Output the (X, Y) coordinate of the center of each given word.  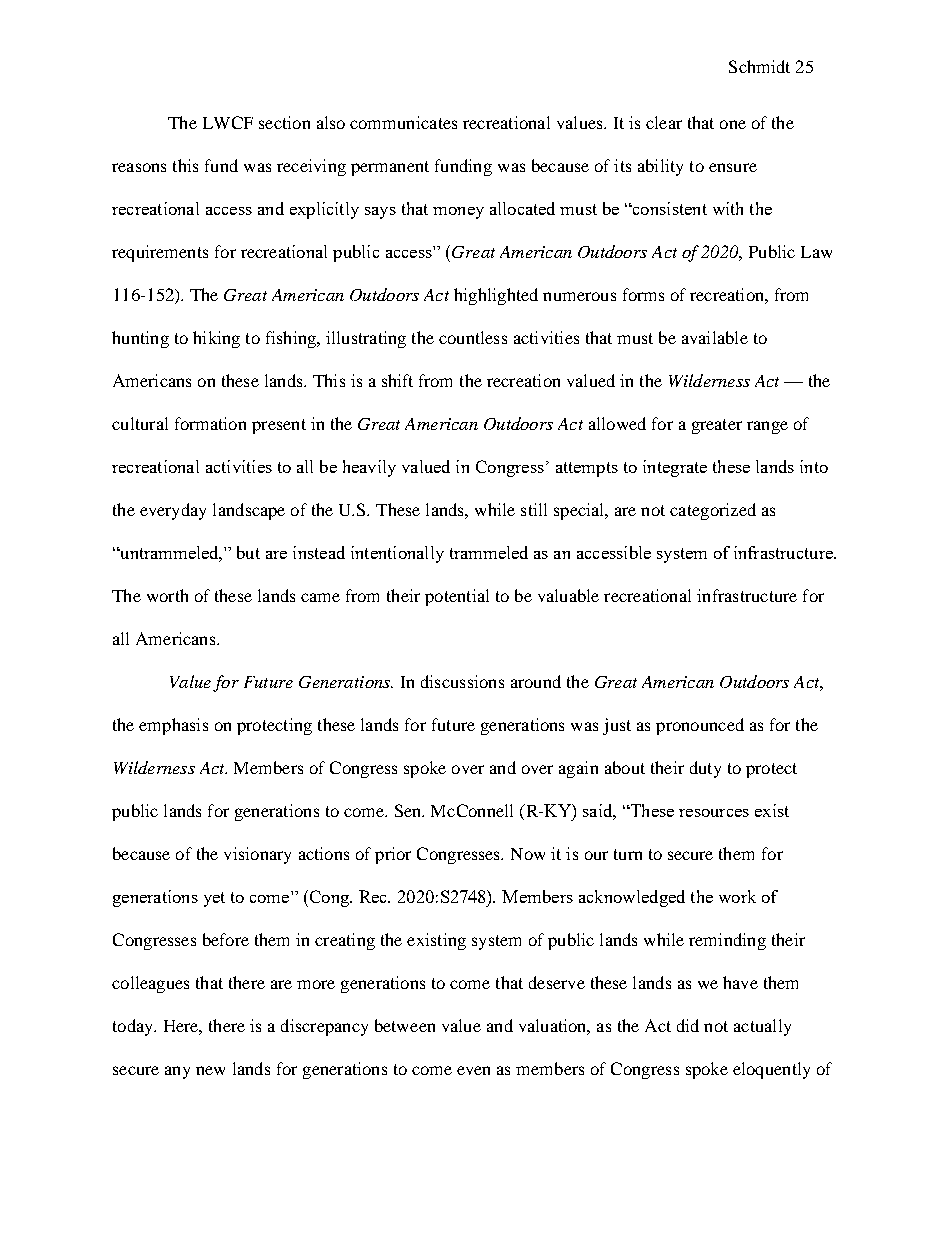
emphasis (173, 726)
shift (397, 380)
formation (210, 423)
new (210, 1070)
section (284, 122)
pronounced (700, 726)
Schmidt (759, 66)
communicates (403, 122)
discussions (462, 681)
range (767, 427)
